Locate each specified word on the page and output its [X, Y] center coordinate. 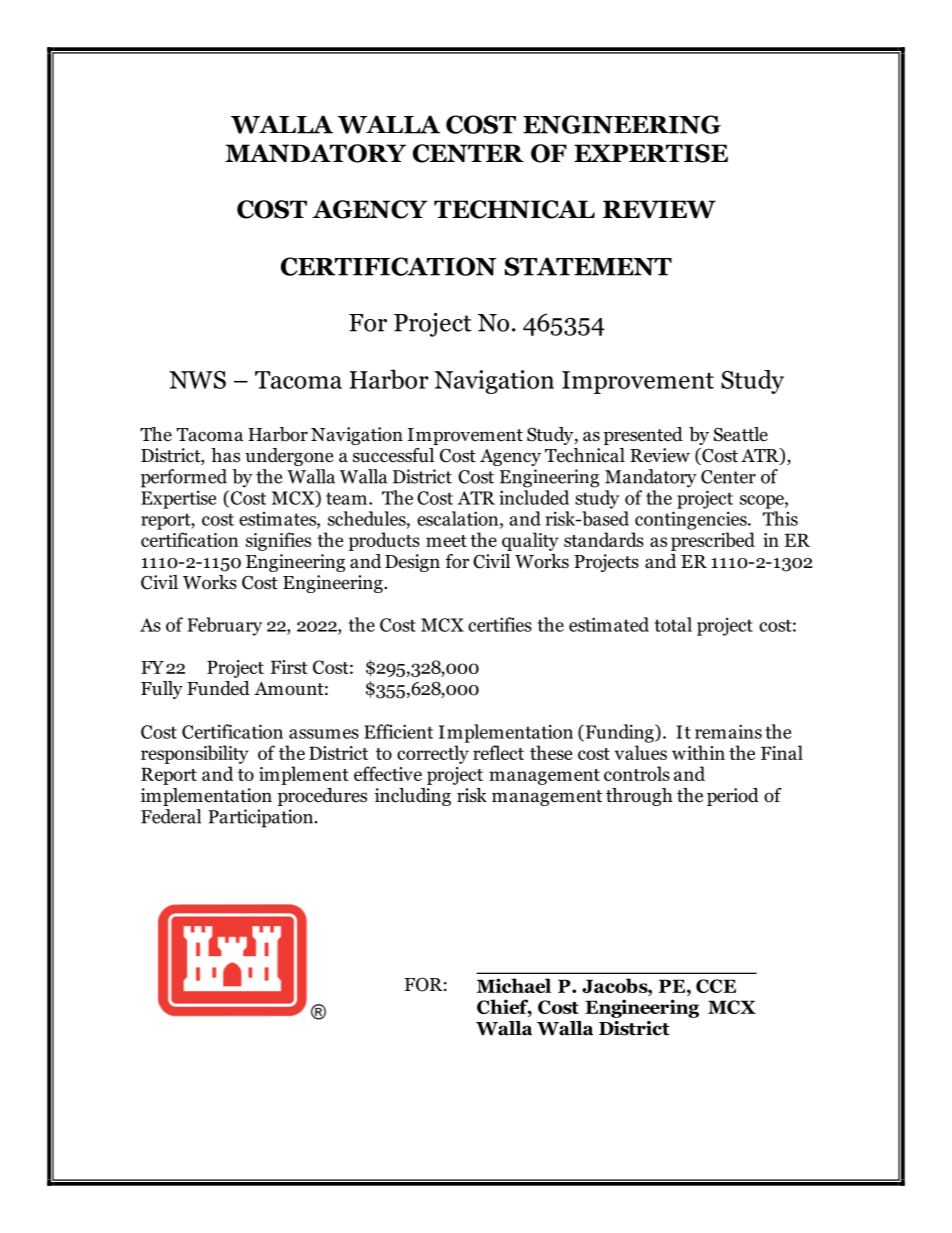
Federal [171, 816]
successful [393, 455]
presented [643, 436]
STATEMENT [588, 266]
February [224, 626]
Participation [260, 818]
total [673, 624]
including [413, 797]
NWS [197, 380]
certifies [500, 624]
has [225, 455]
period [733, 797]
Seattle [741, 434]
